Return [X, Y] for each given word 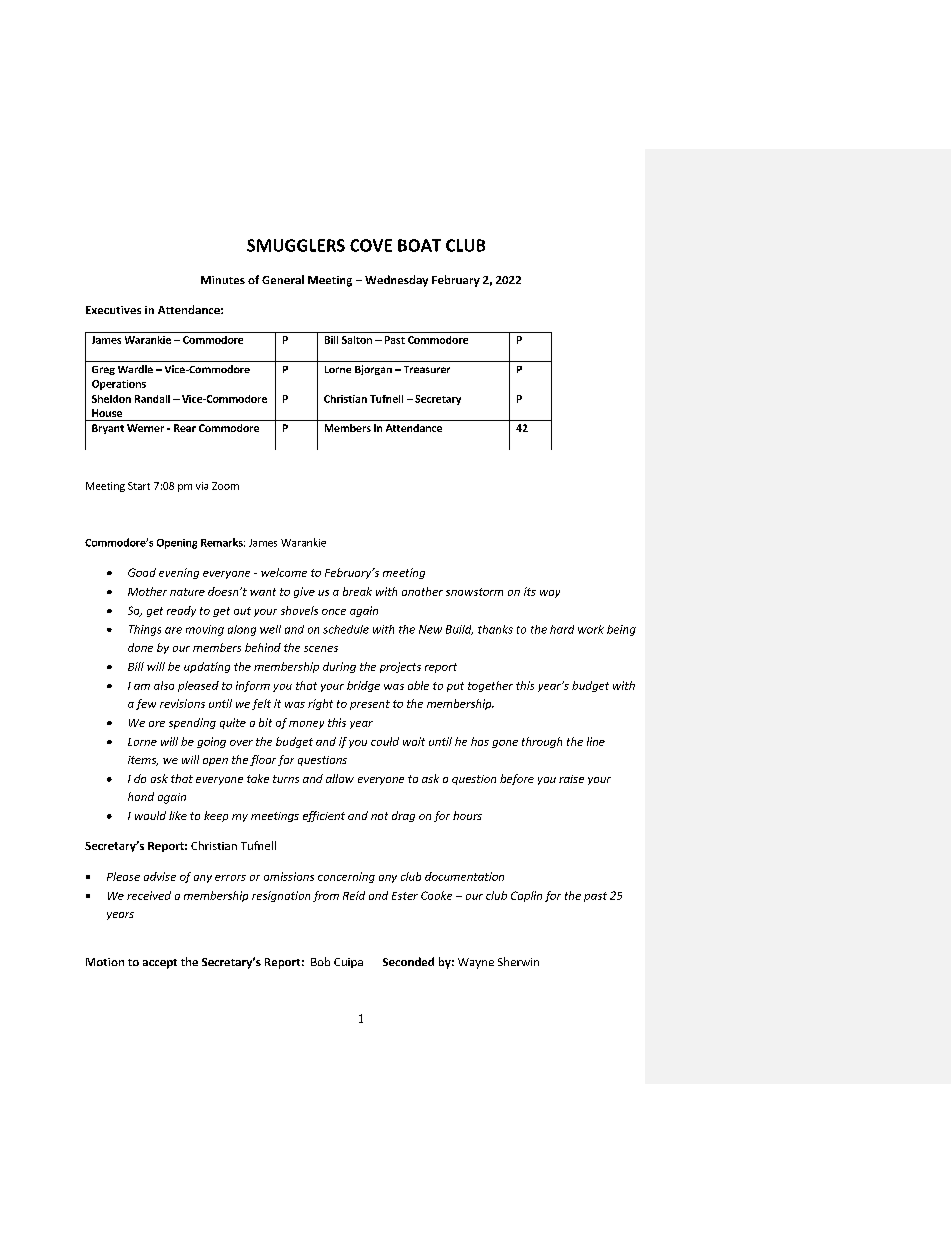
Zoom [225, 486]
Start [139, 486]
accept [160, 964]
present [370, 705]
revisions [182, 703]
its [530, 591]
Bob [320, 961]
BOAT [419, 245]
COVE [371, 245]
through [542, 742]
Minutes [223, 280]
